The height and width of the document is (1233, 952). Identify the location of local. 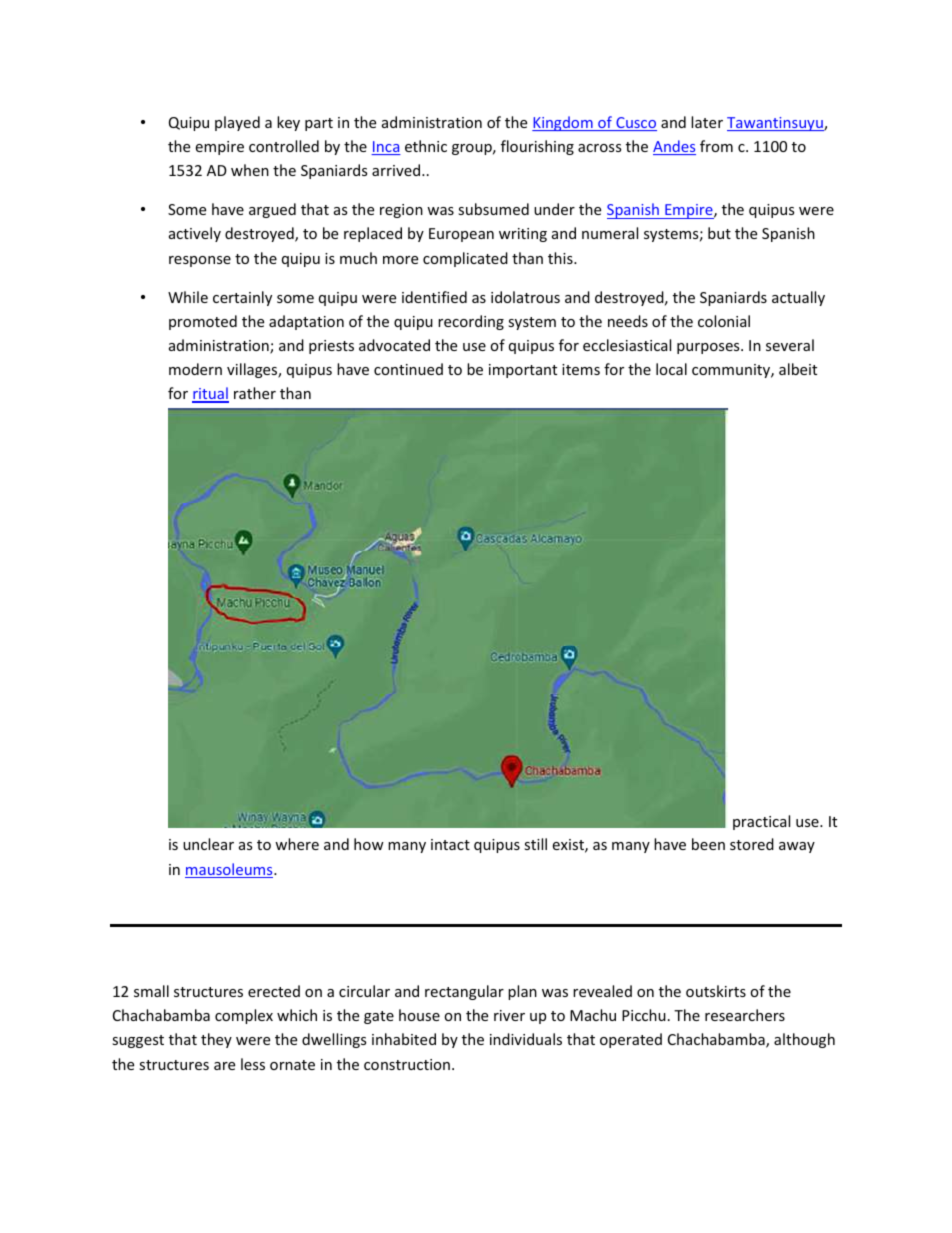
(671, 369).
